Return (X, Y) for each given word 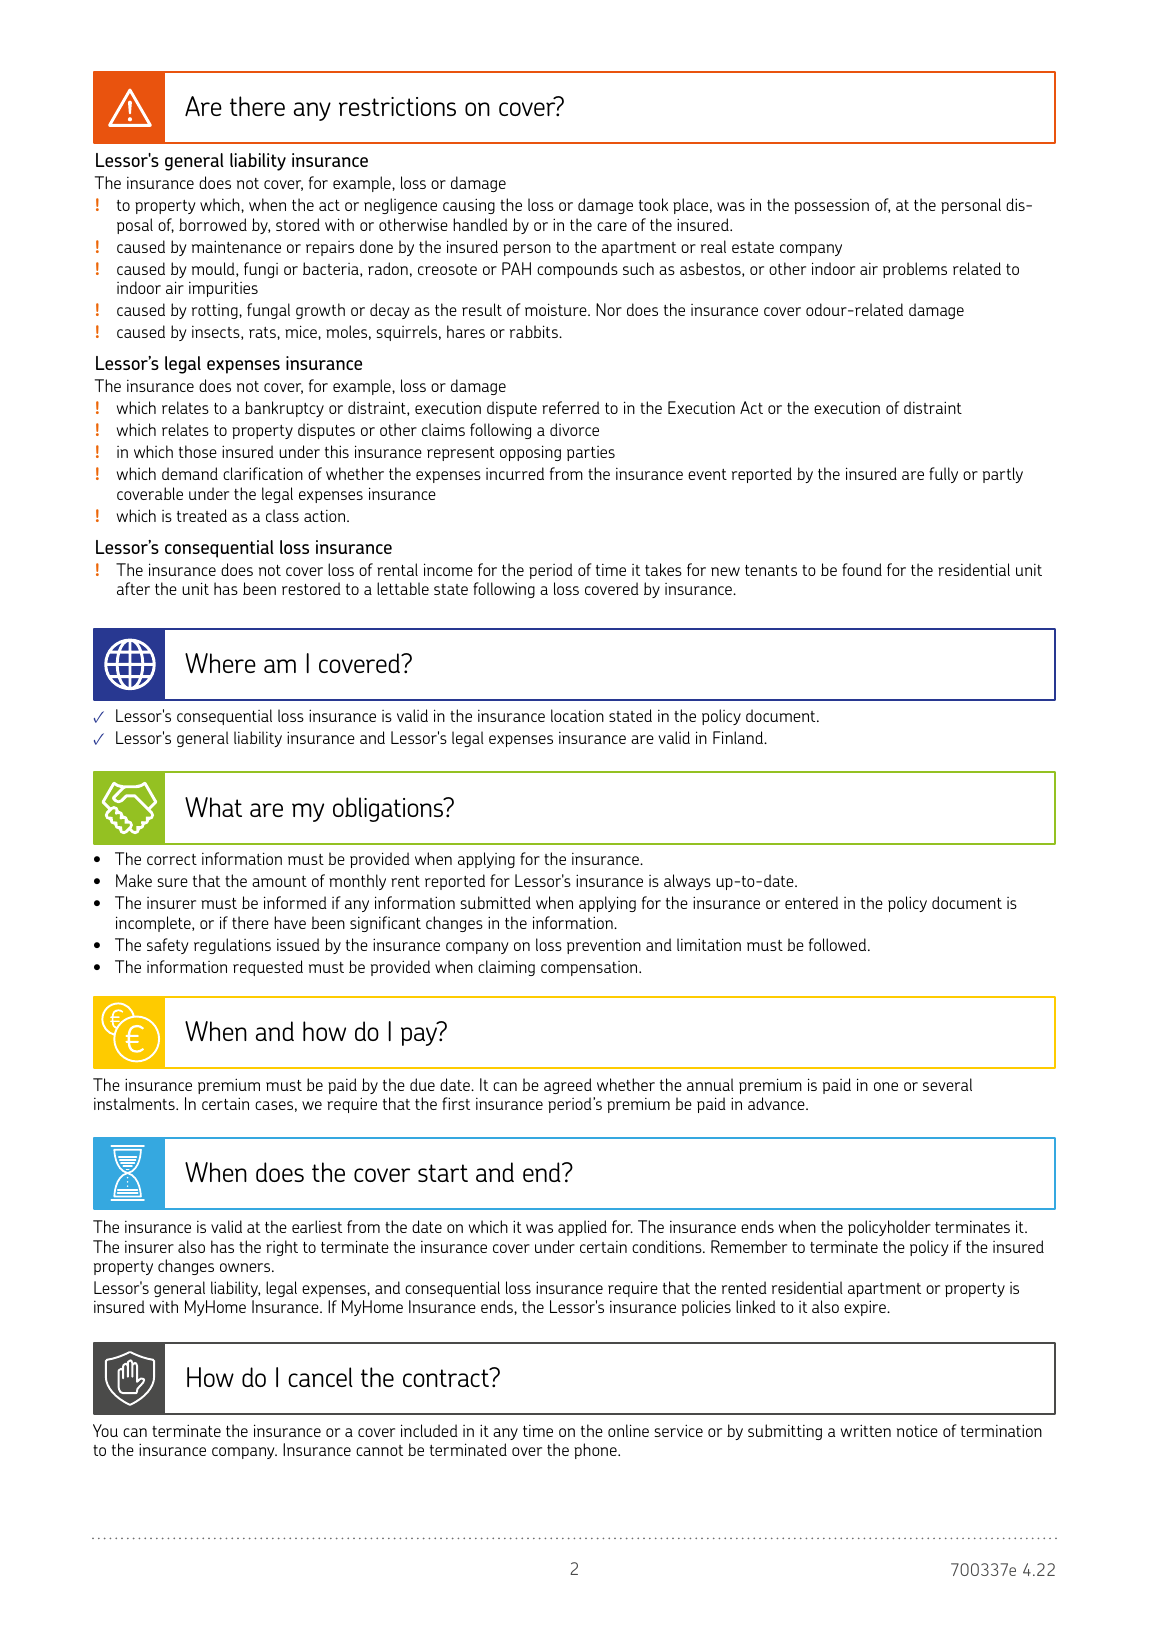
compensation (590, 968)
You (105, 1430)
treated (202, 515)
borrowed (213, 224)
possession (831, 206)
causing (469, 206)
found (862, 569)
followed (839, 944)
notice (917, 1431)
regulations (232, 946)
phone (596, 1451)
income (448, 569)
